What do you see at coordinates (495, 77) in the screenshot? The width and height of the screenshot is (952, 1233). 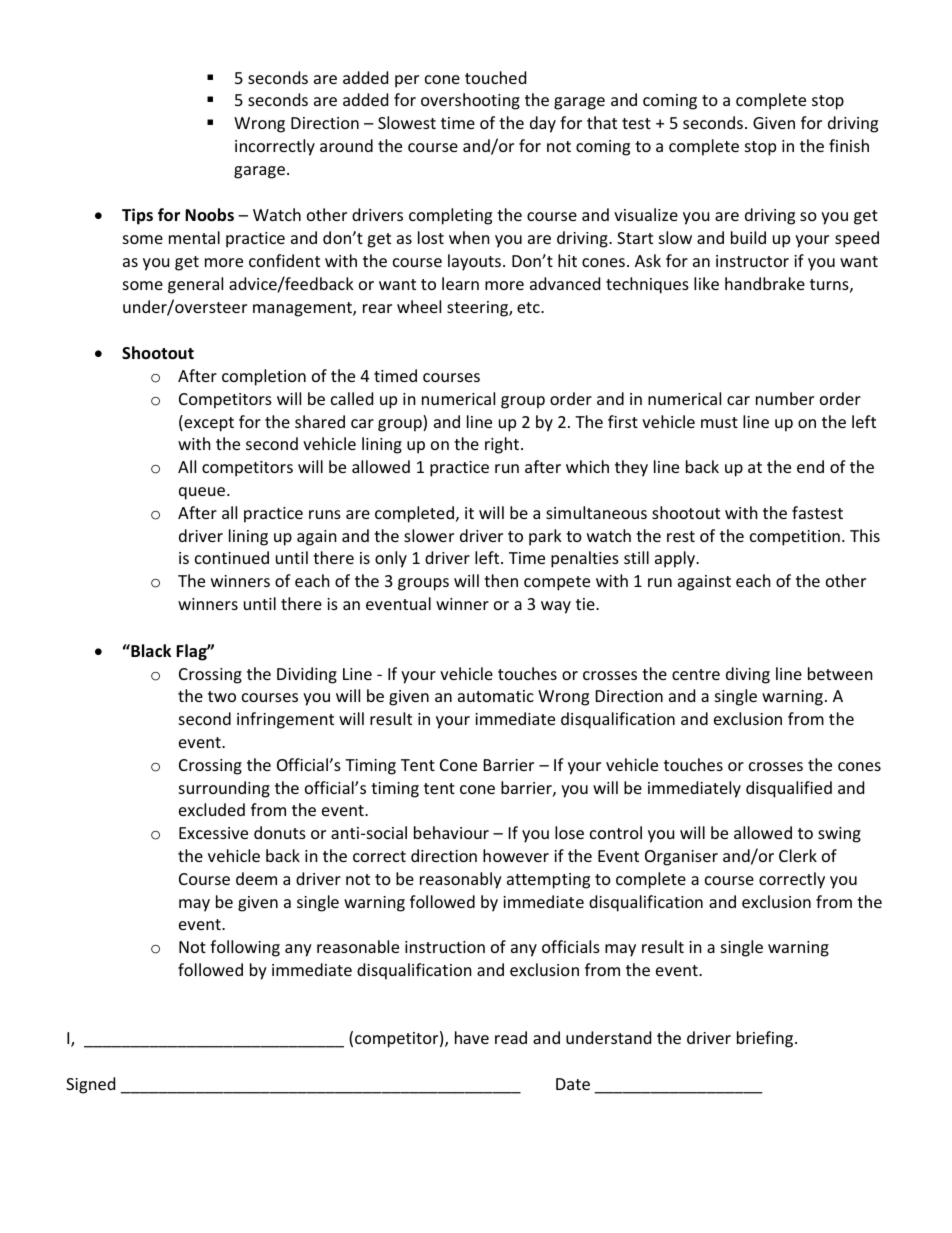 I see `touched` at bounding box center [495, 77].
